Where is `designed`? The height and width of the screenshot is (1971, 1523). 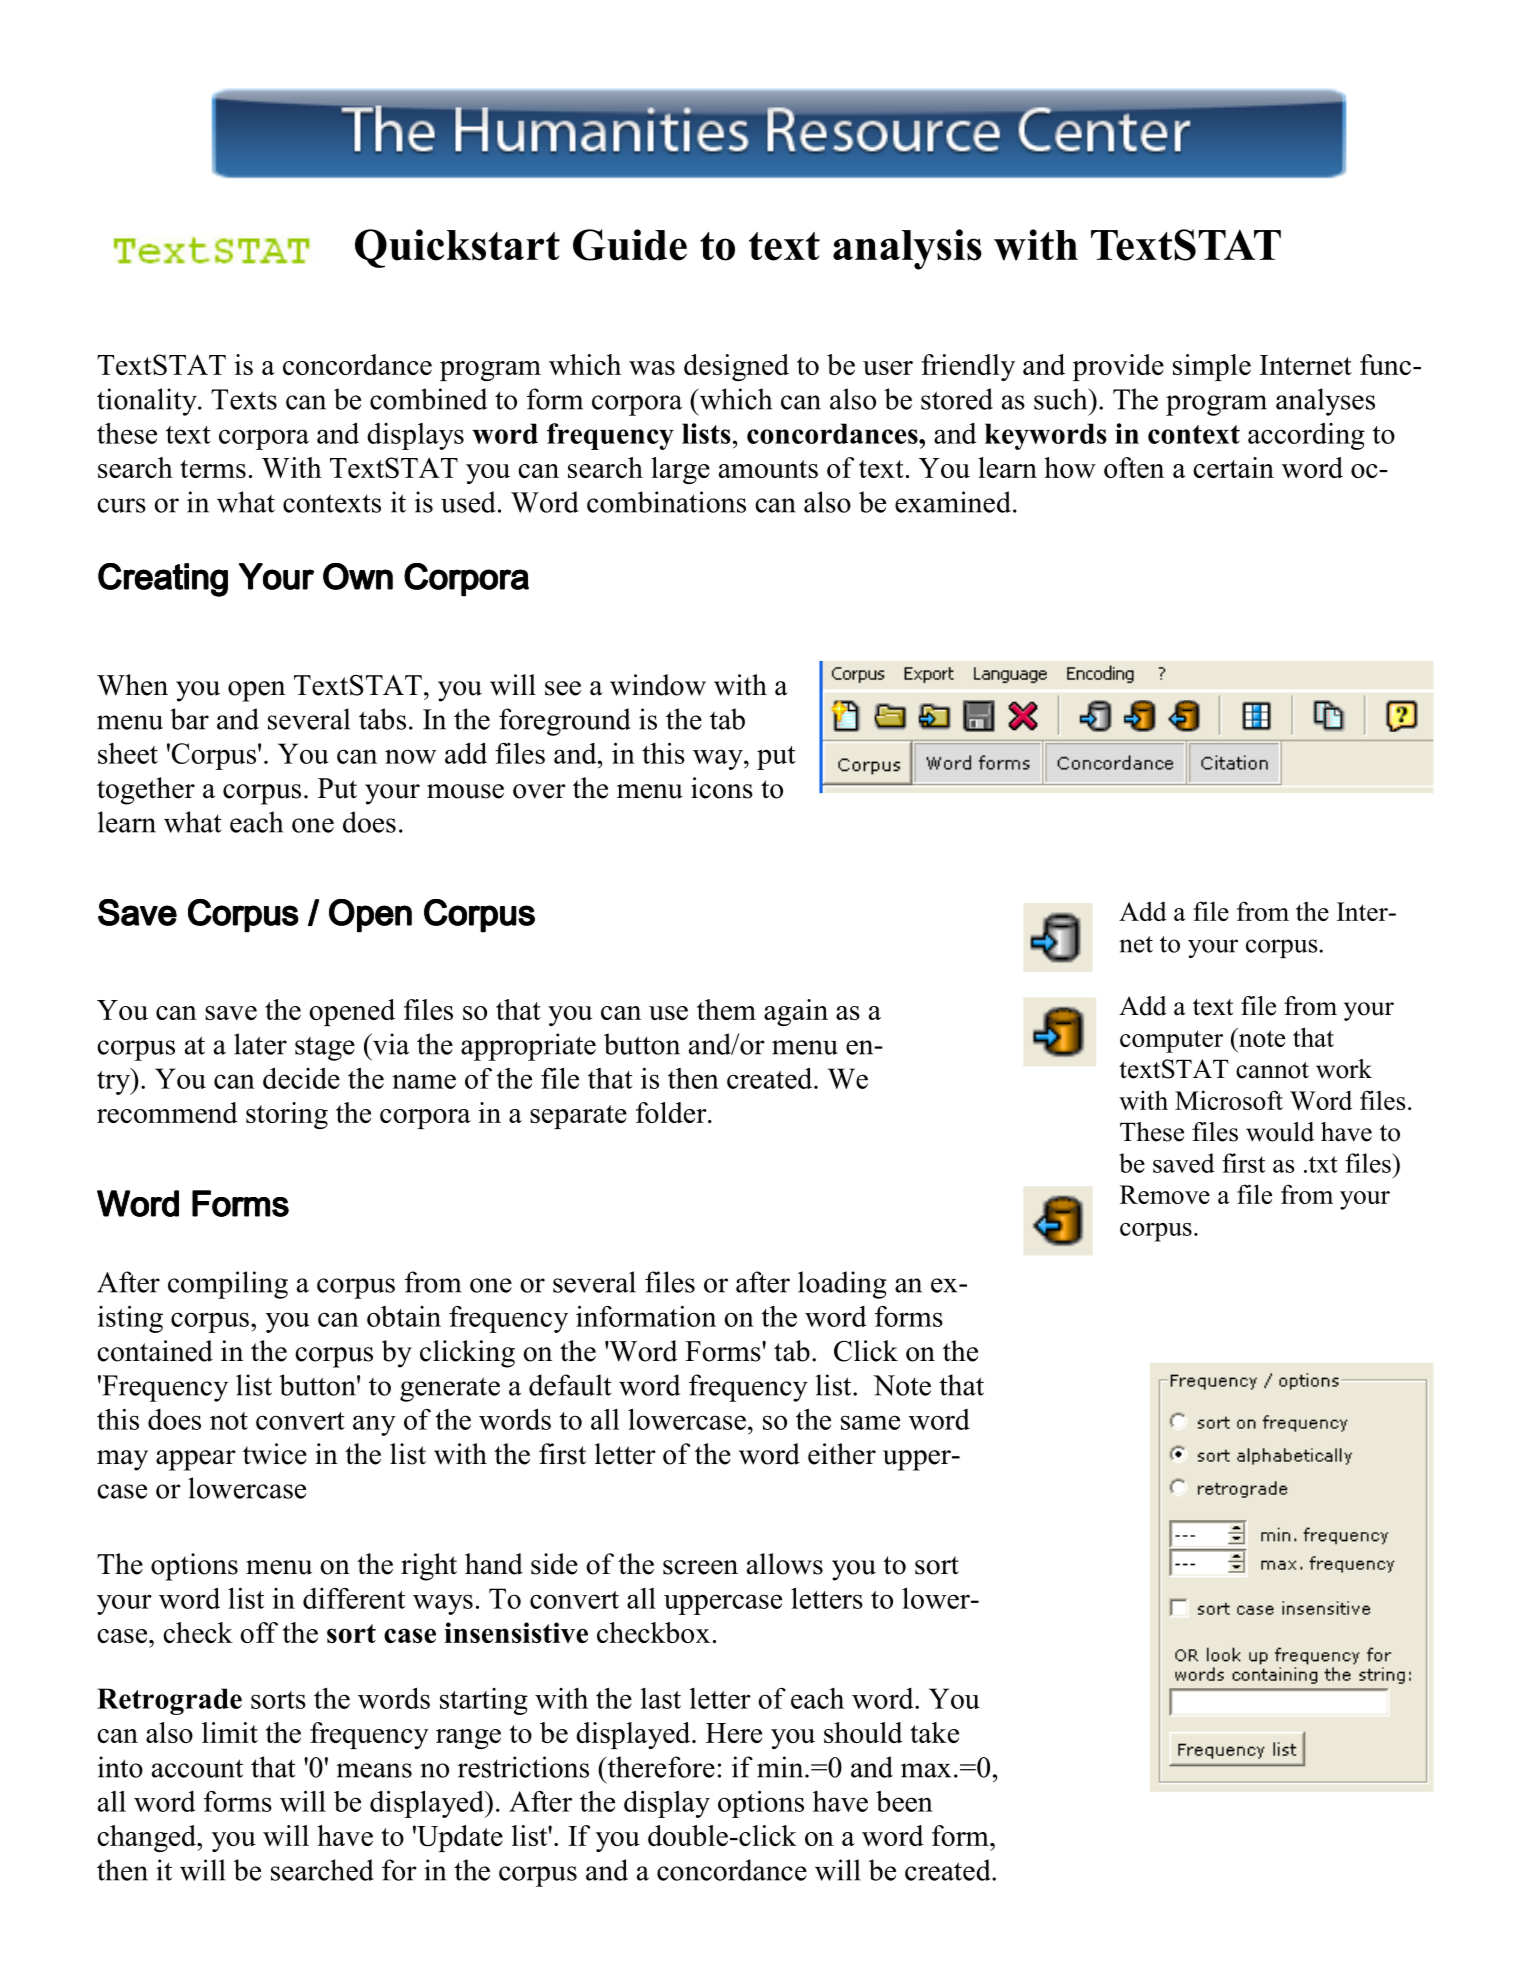 designed is located at coordinates (736, 367).
